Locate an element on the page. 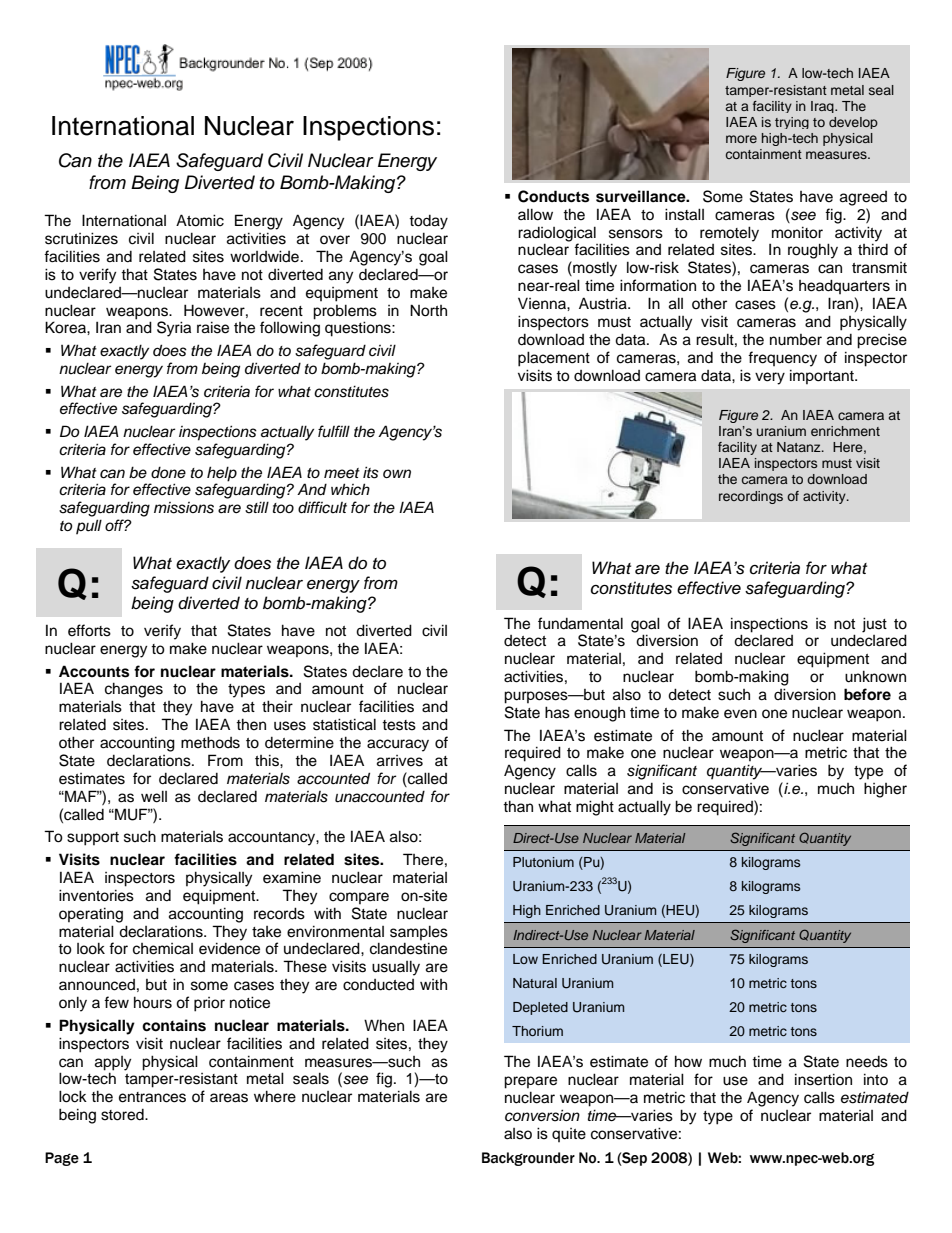 The height and width of the image is (1233, 952). very is located at coordinates (770, 378).
